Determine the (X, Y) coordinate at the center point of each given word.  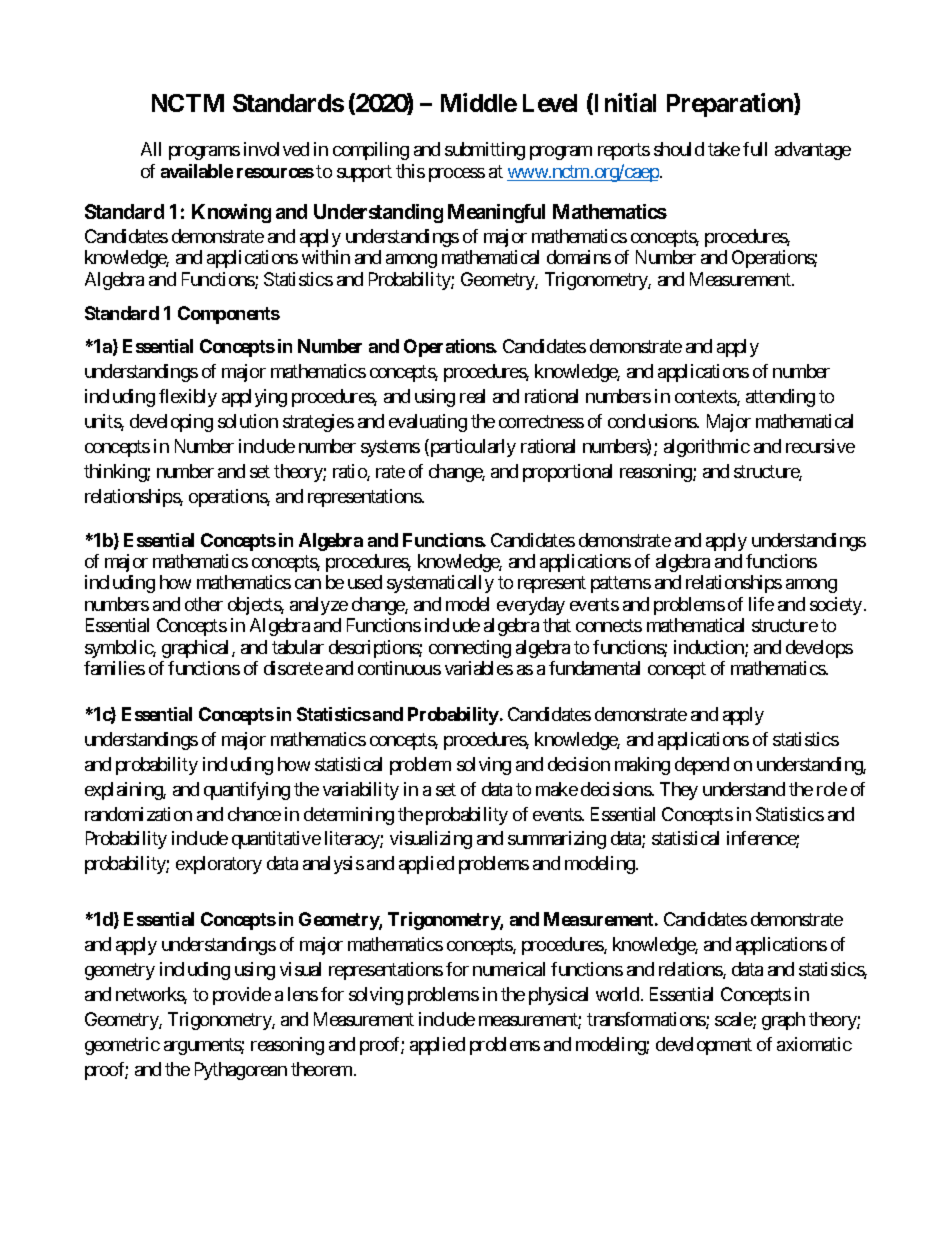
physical (558, 996)
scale (734, 1020)
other (204, 604)
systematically (440, 584)
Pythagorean (241, 1071)
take (724, 149)
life (761, 604)
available (197, 171)
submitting (485, 151)
